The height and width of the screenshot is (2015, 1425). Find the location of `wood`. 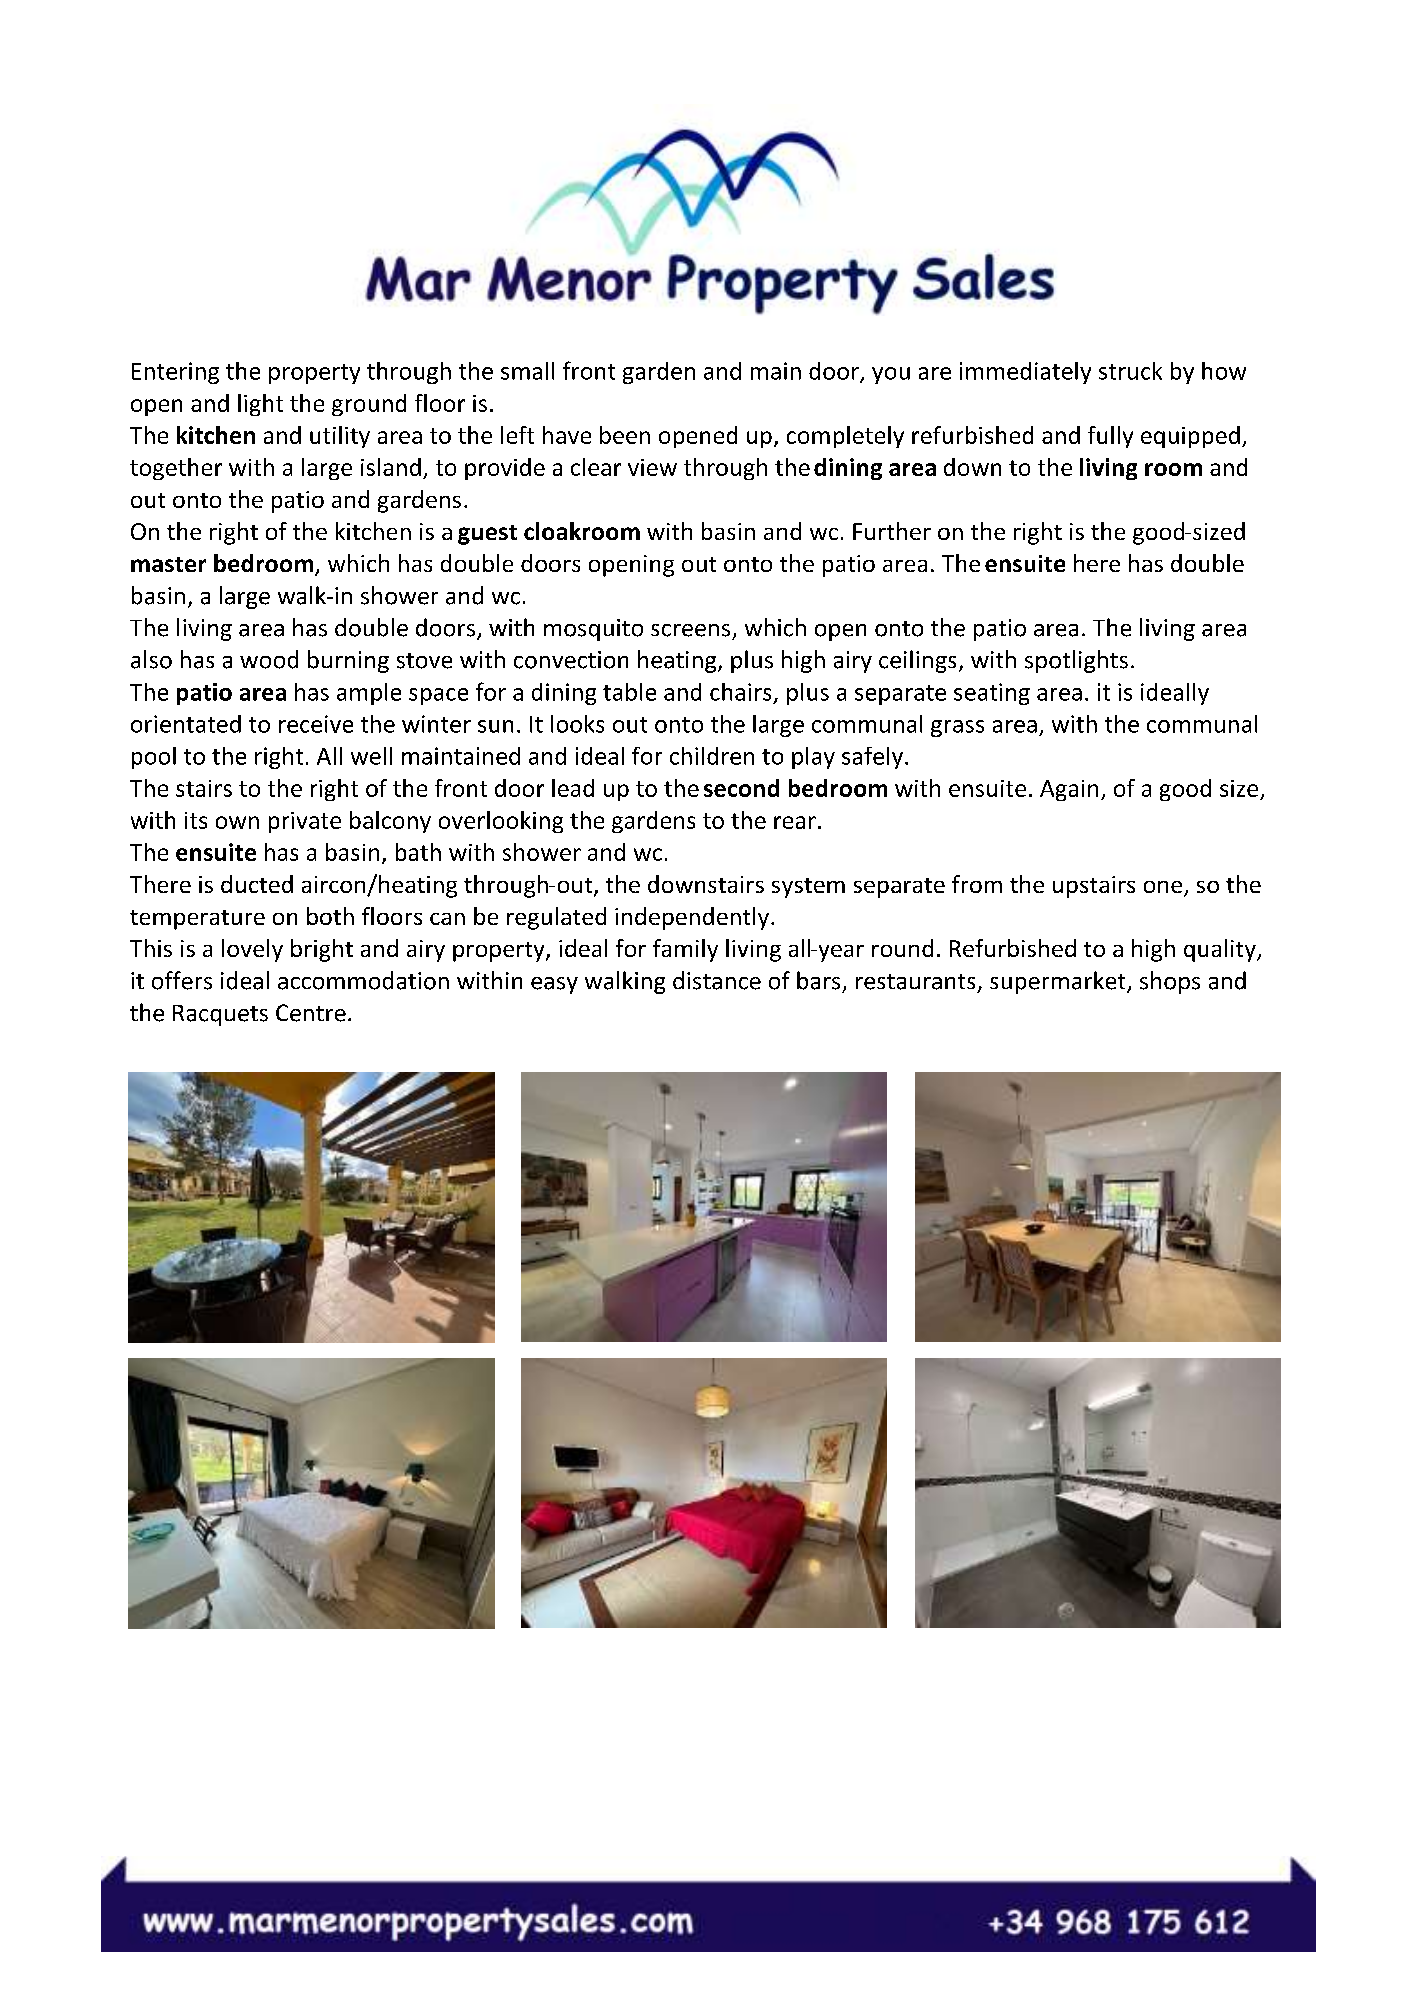

wood is located at coordinates (269, 659).
